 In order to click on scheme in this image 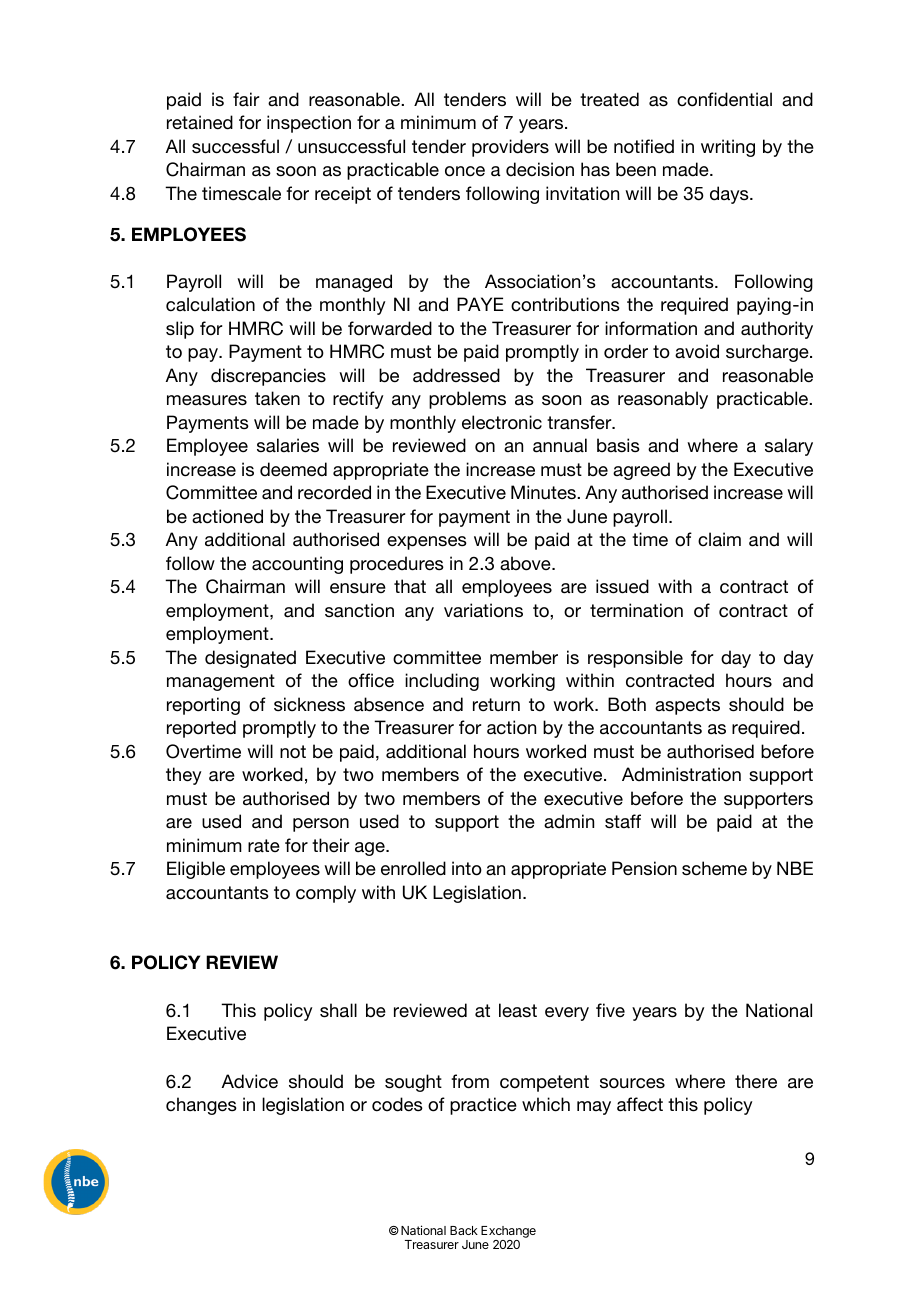, I will do `click(714, 868)`.
